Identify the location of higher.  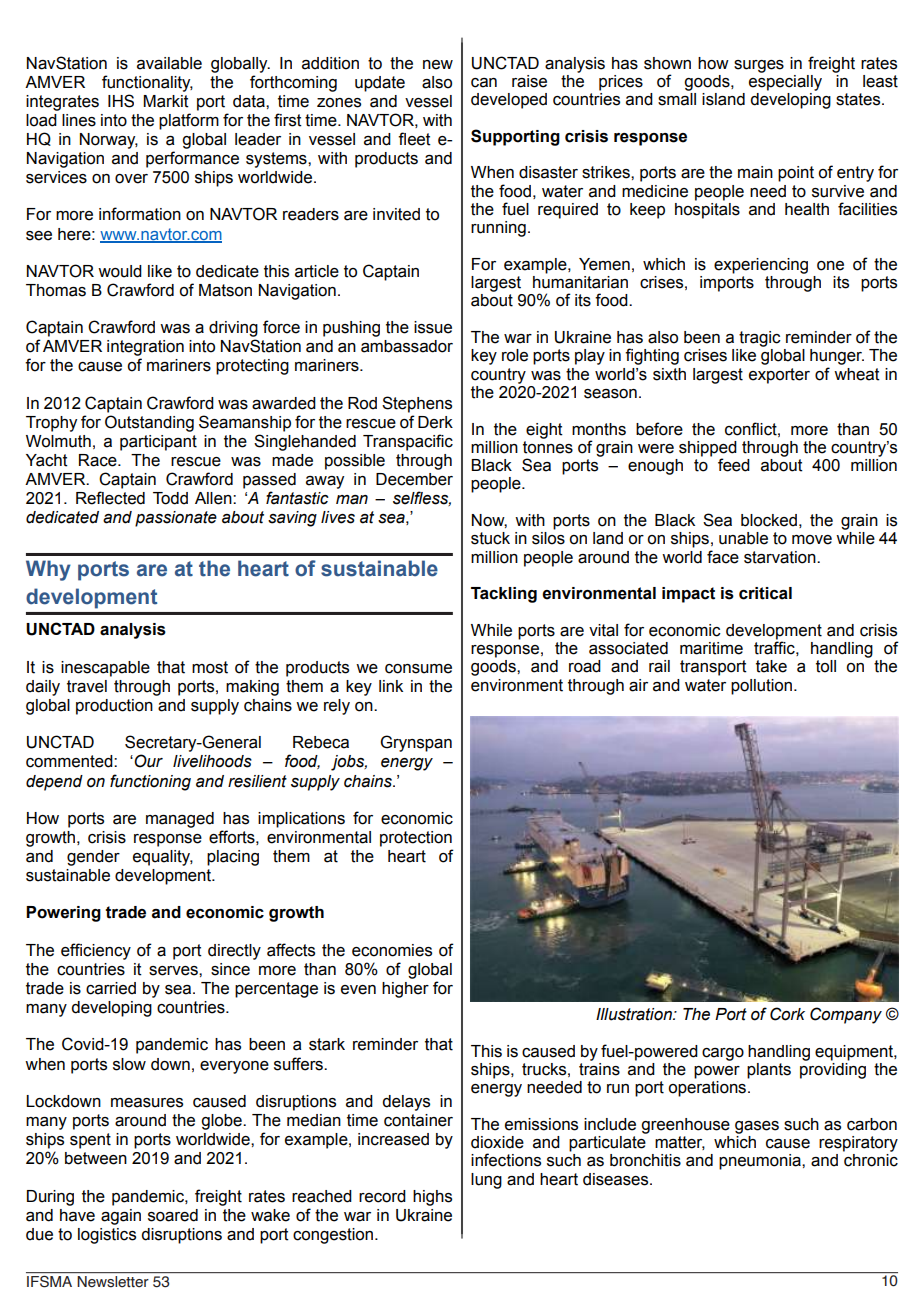
(405, 990).
